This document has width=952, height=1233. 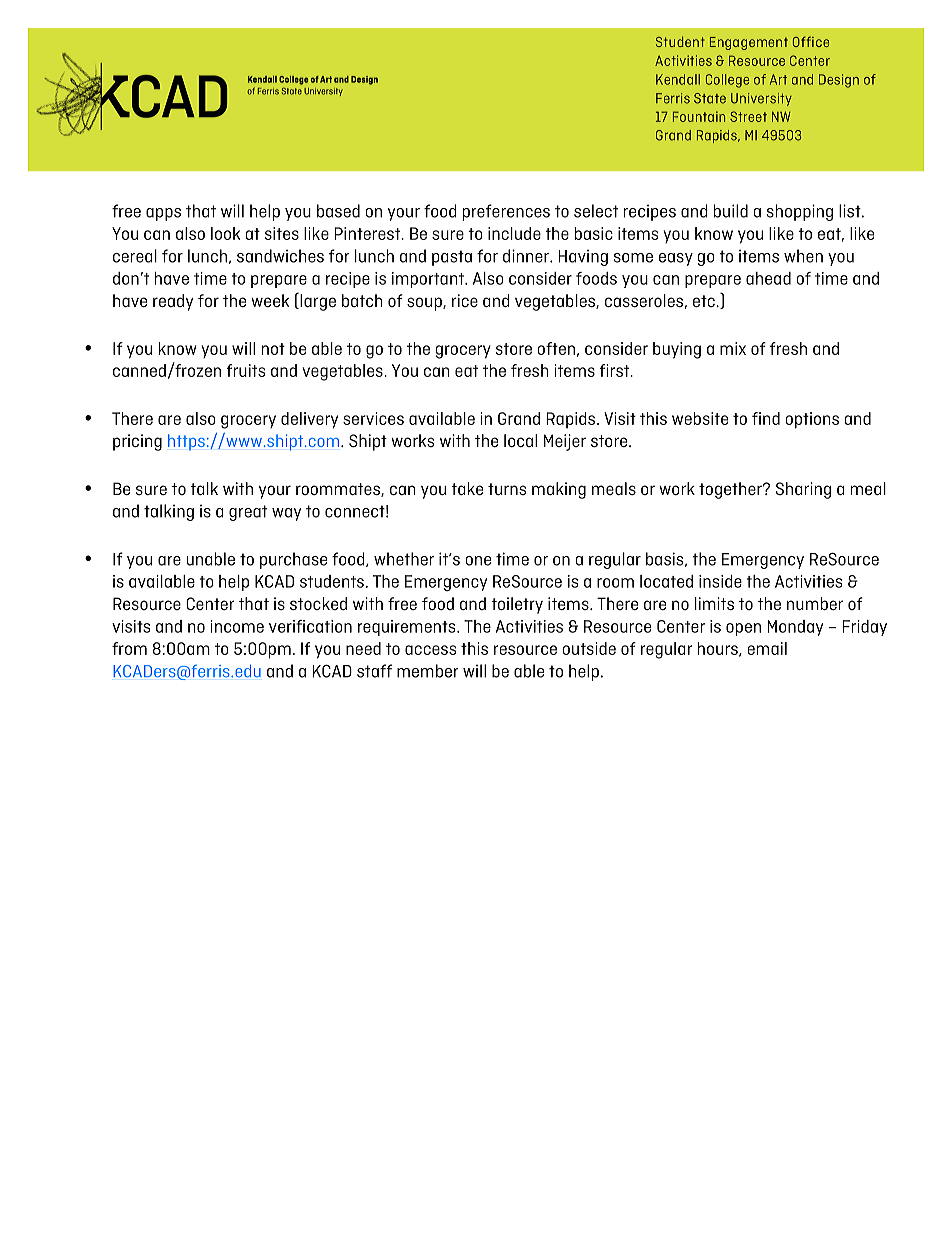 I want to click on find, so click(x=766, y=418).
